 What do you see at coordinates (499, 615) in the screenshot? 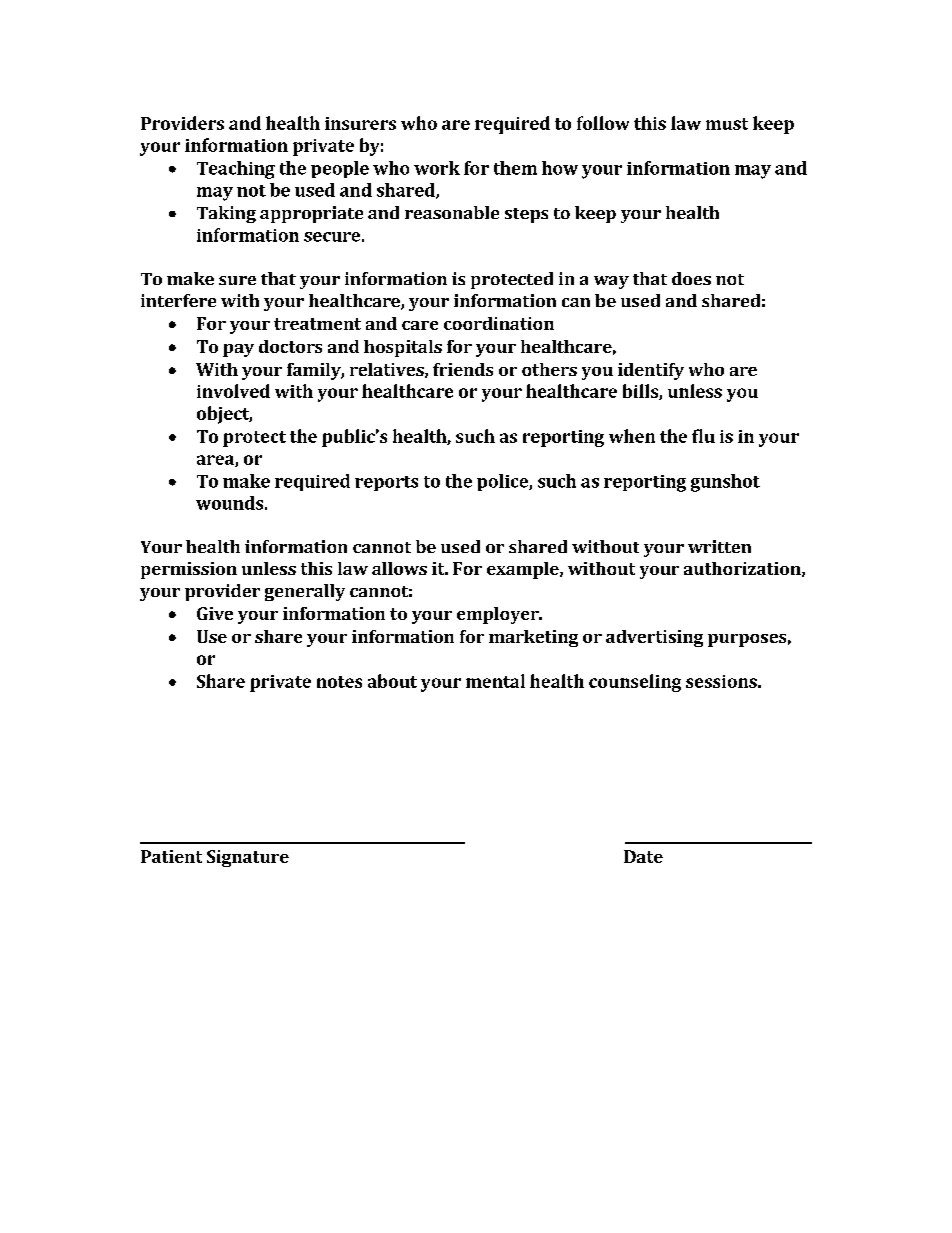
I see `employer` at bounding box center [499, 615].
